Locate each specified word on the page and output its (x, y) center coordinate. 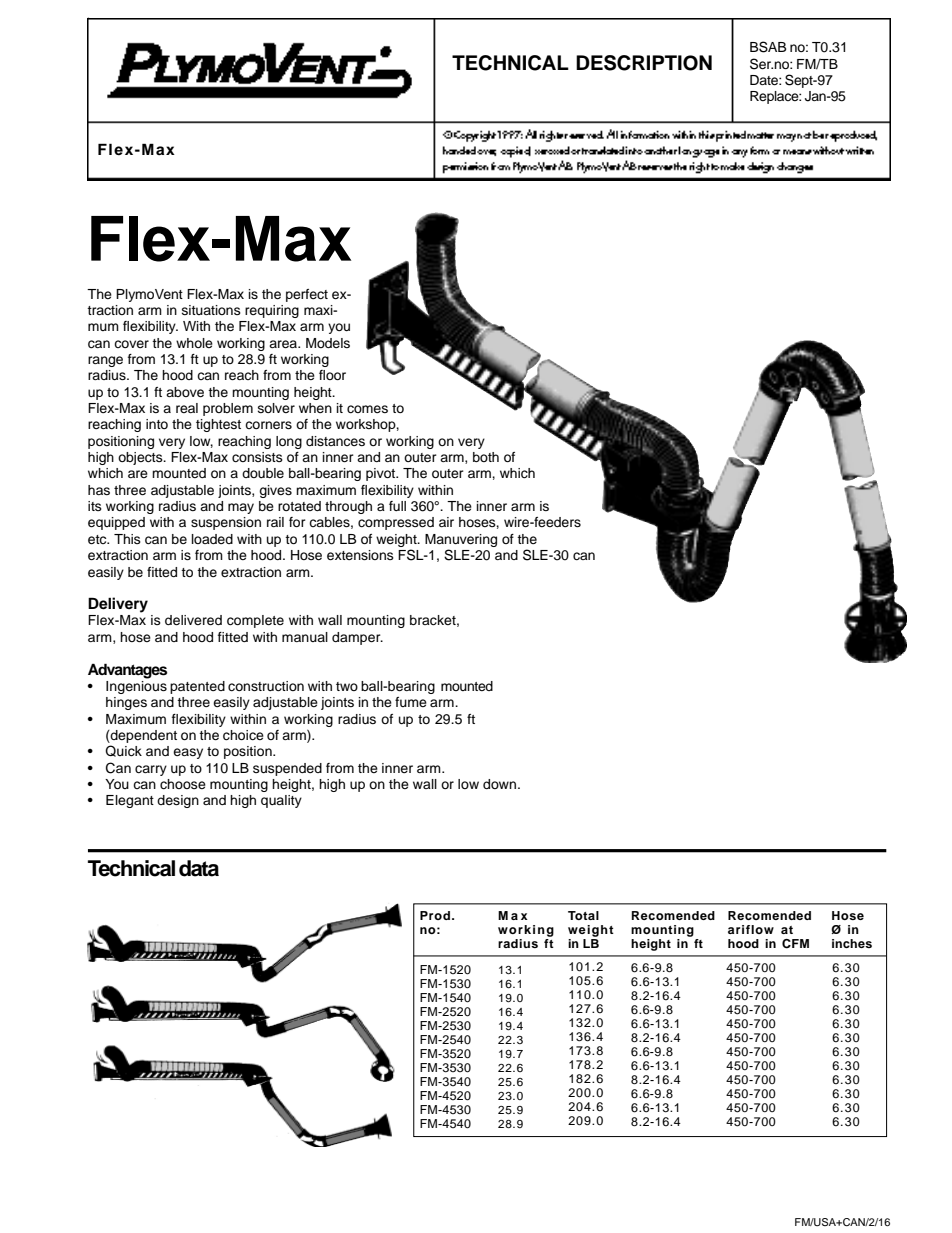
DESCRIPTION (644, 63)
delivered (193, 620)
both (486, 457)
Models (328, 343)
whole (194, 343)
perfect (307, 295)
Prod (435, 915)
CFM (795, 944)
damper (357, 638)
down (501, 784)
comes (367, 409)
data (199, 868)
